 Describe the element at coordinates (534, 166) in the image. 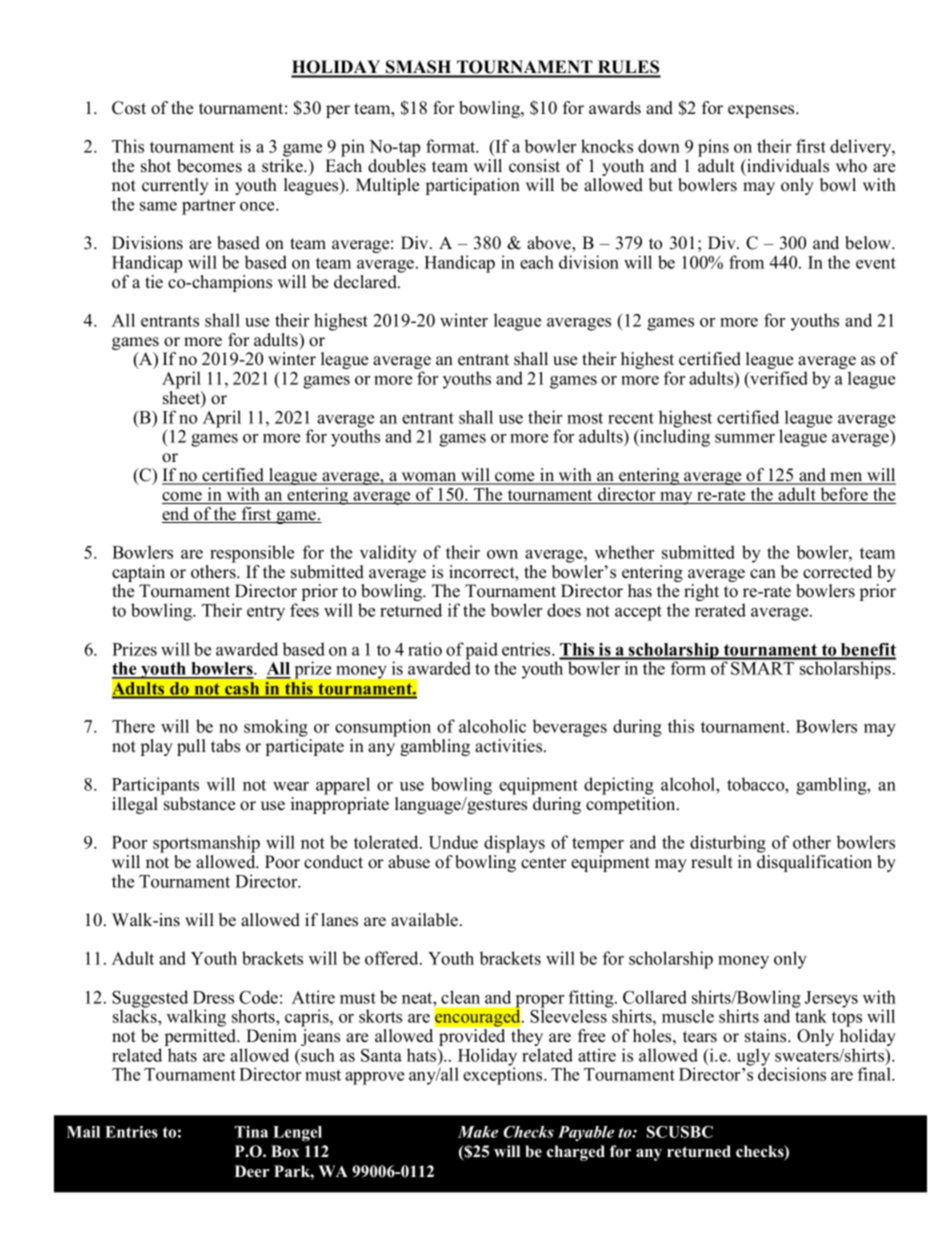

I see `consist` at that location.
